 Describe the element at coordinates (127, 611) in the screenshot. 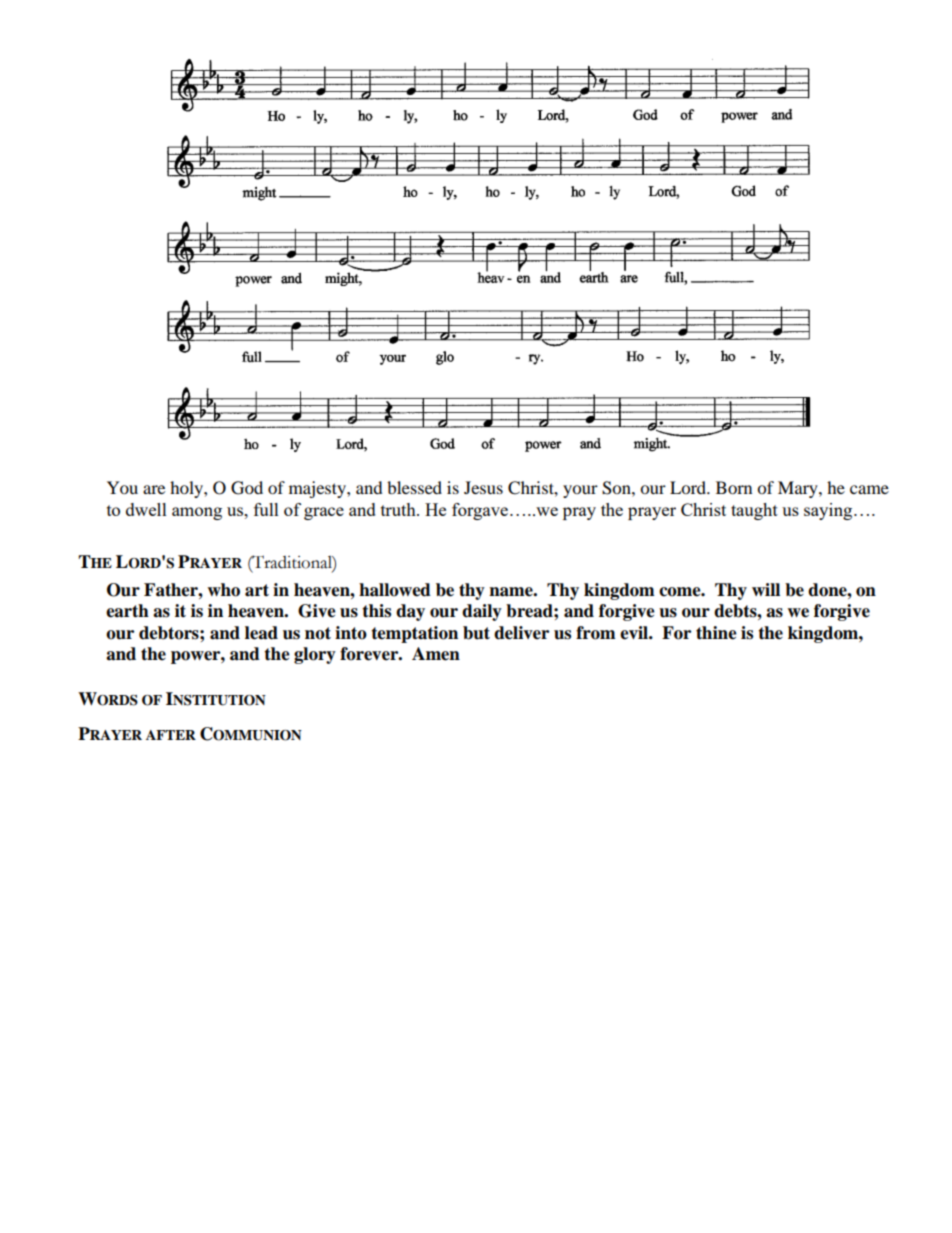

I see `earth` at that location.
